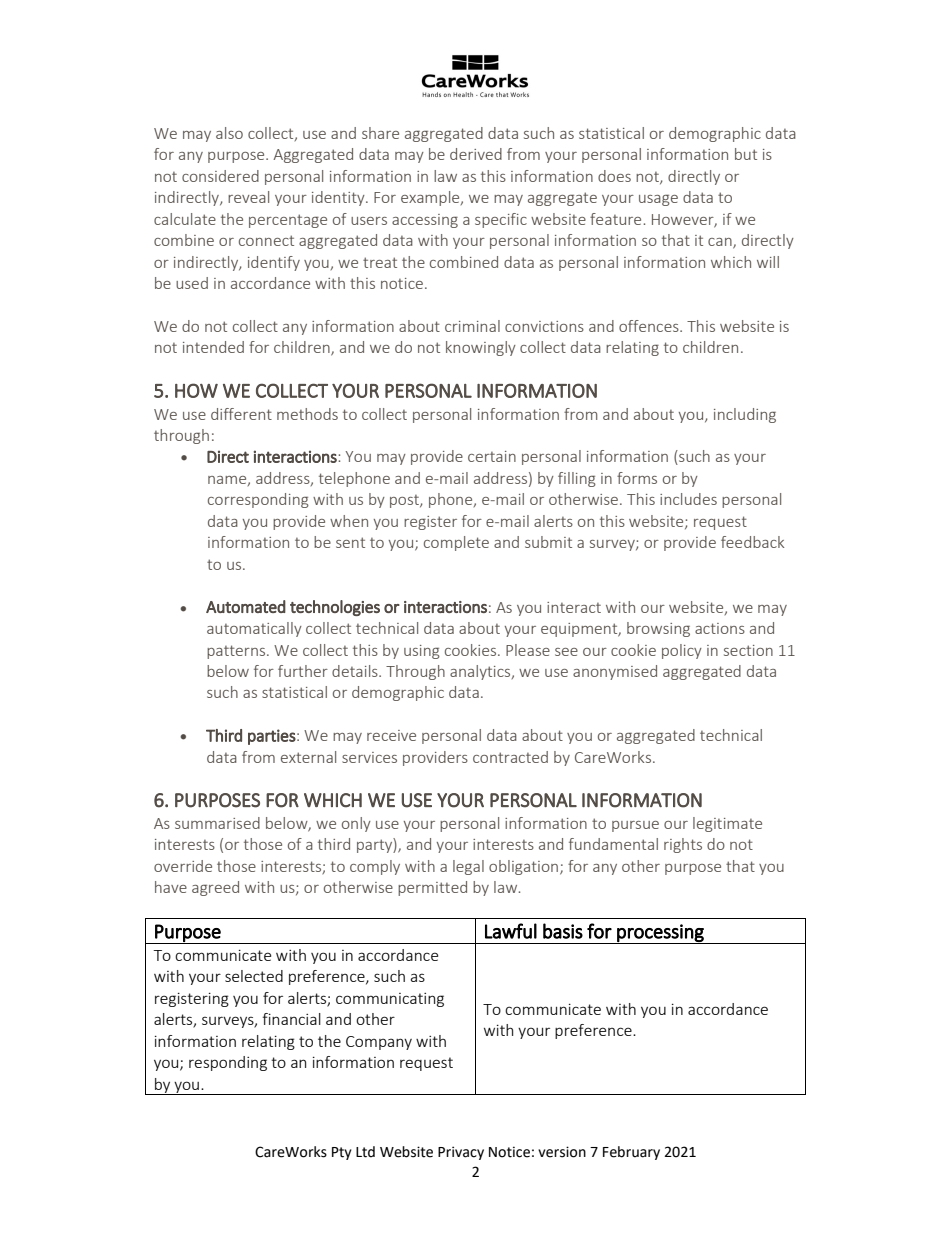  I want to click on derived, so click(476, 154).
